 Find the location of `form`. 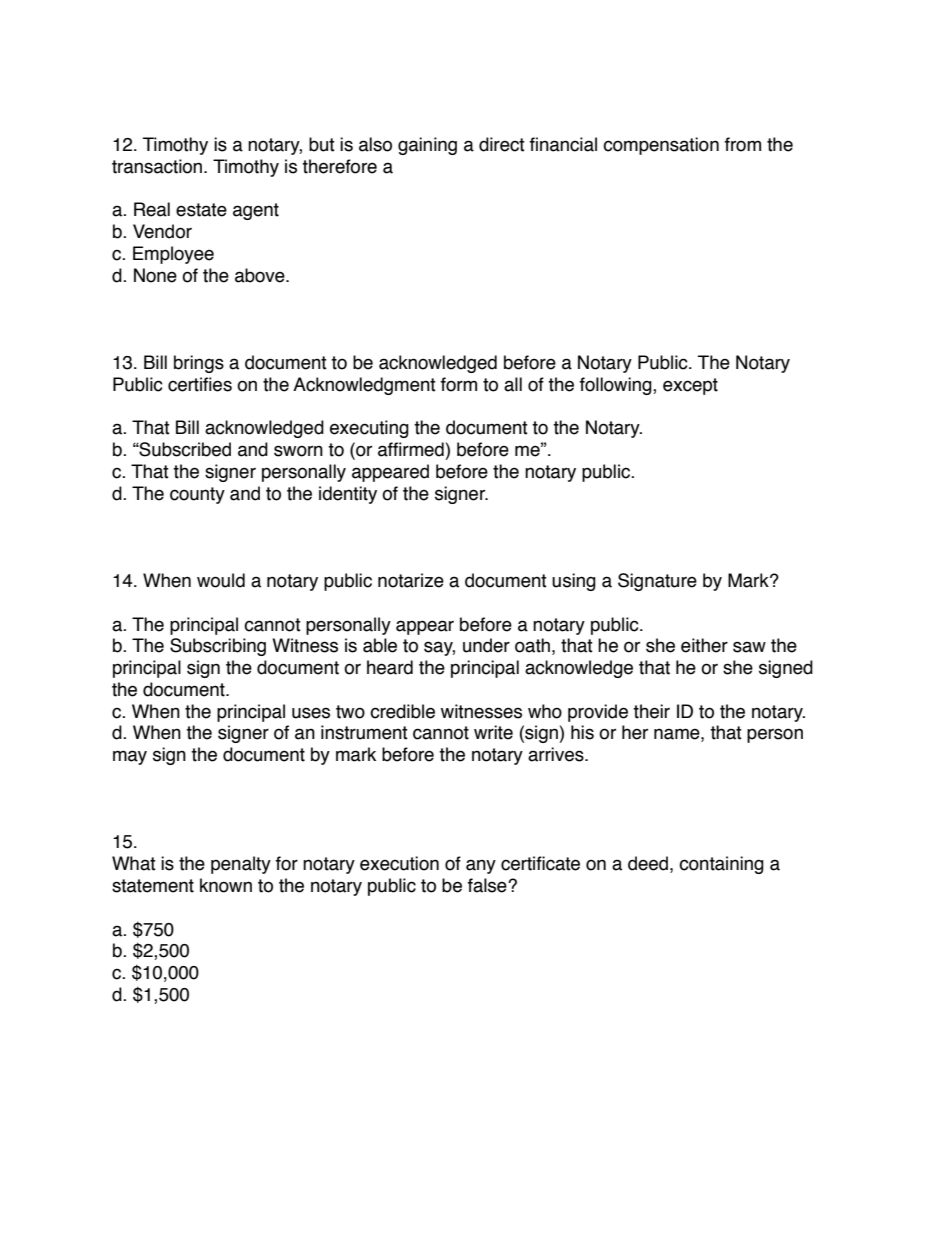

form is located at coordinates (459, 384).
